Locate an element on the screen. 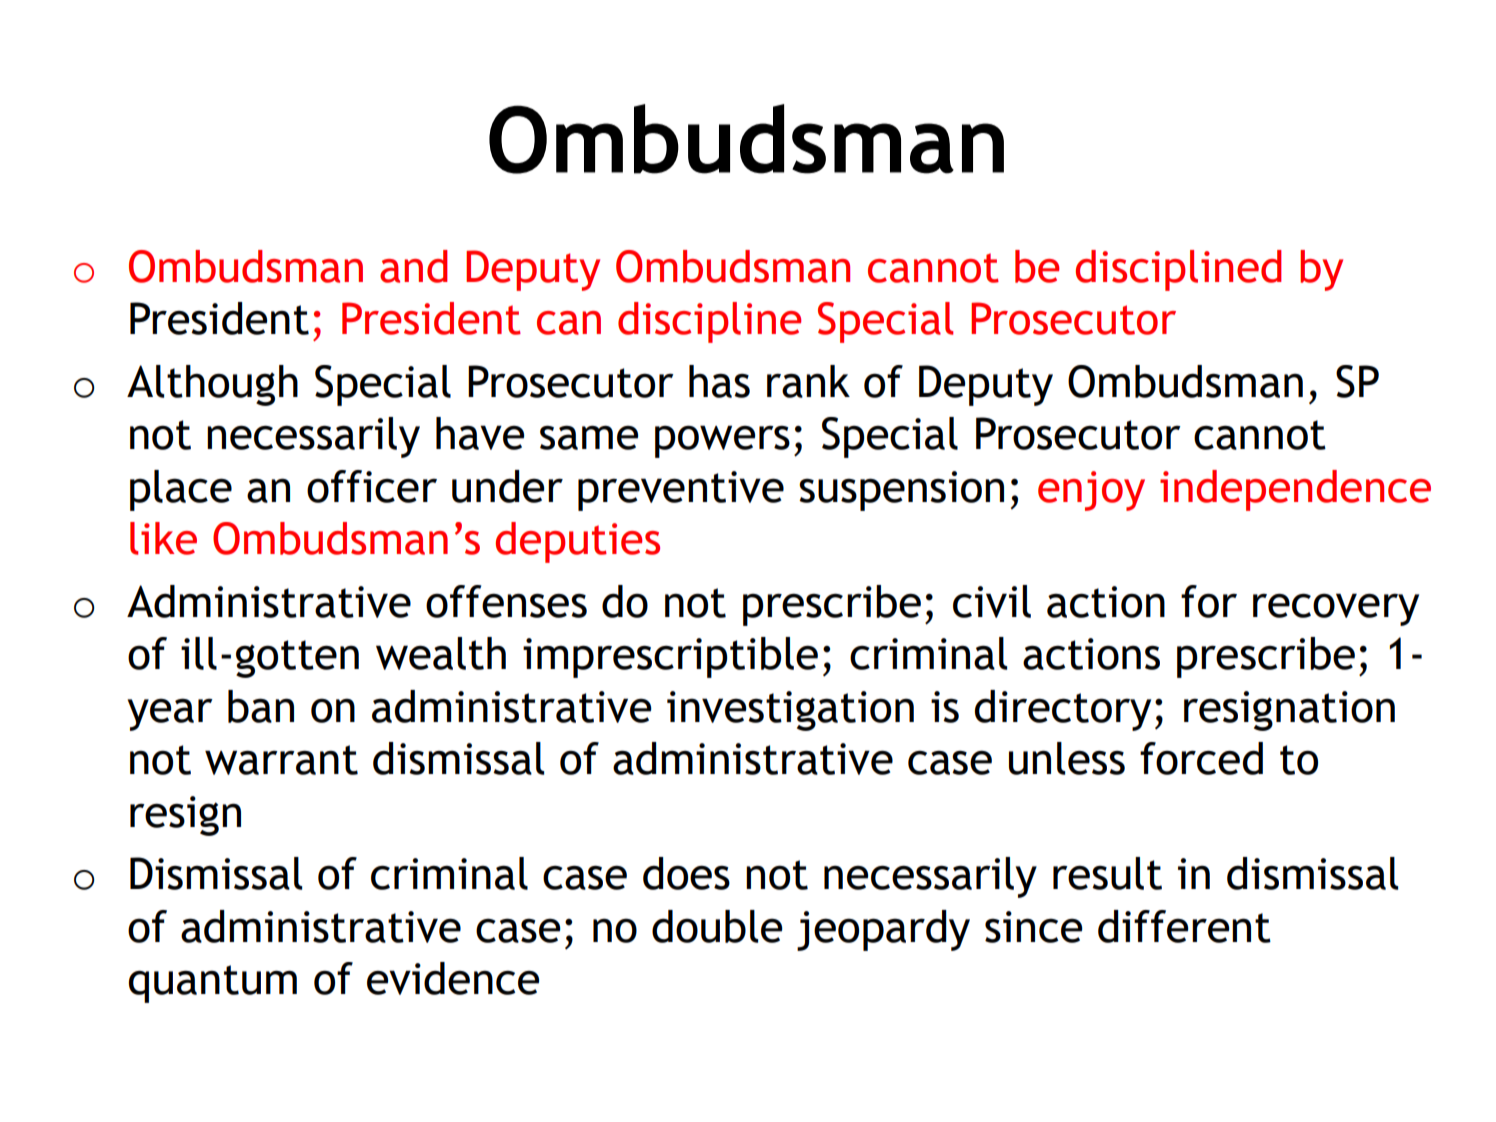 The image size is (1496, 1122). warrant is located at coordinates (281, 760).
